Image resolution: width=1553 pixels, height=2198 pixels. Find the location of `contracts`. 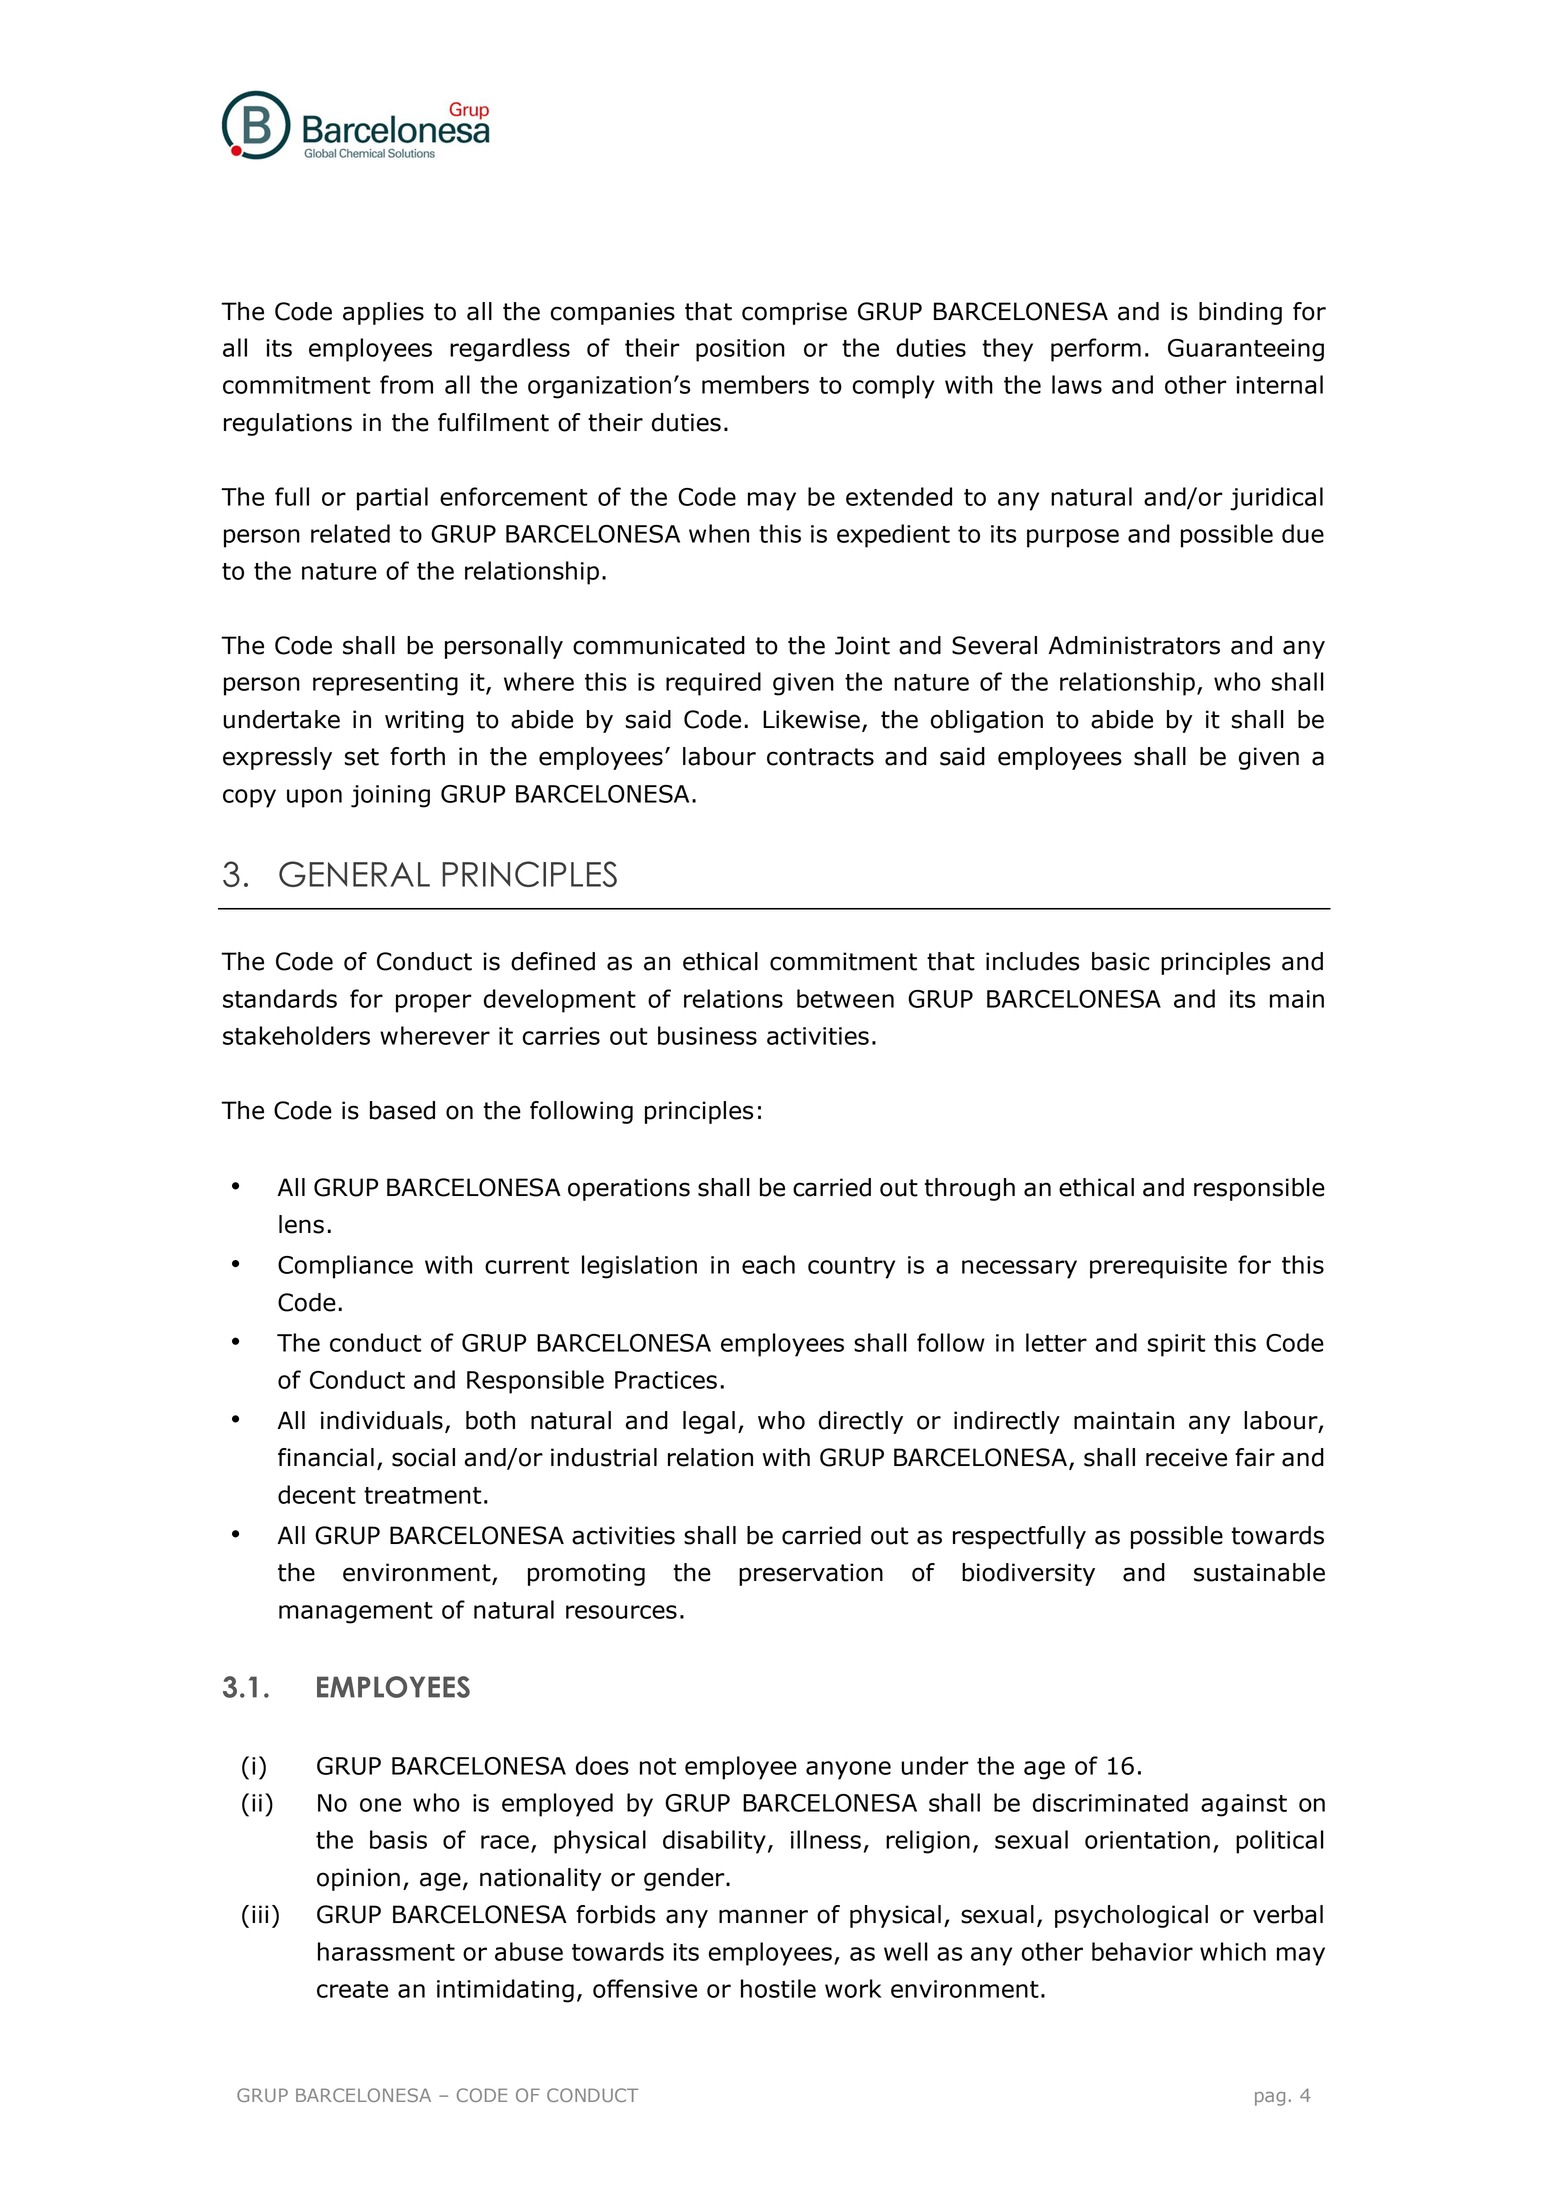

contracts is located at coordinates (820, 757).
